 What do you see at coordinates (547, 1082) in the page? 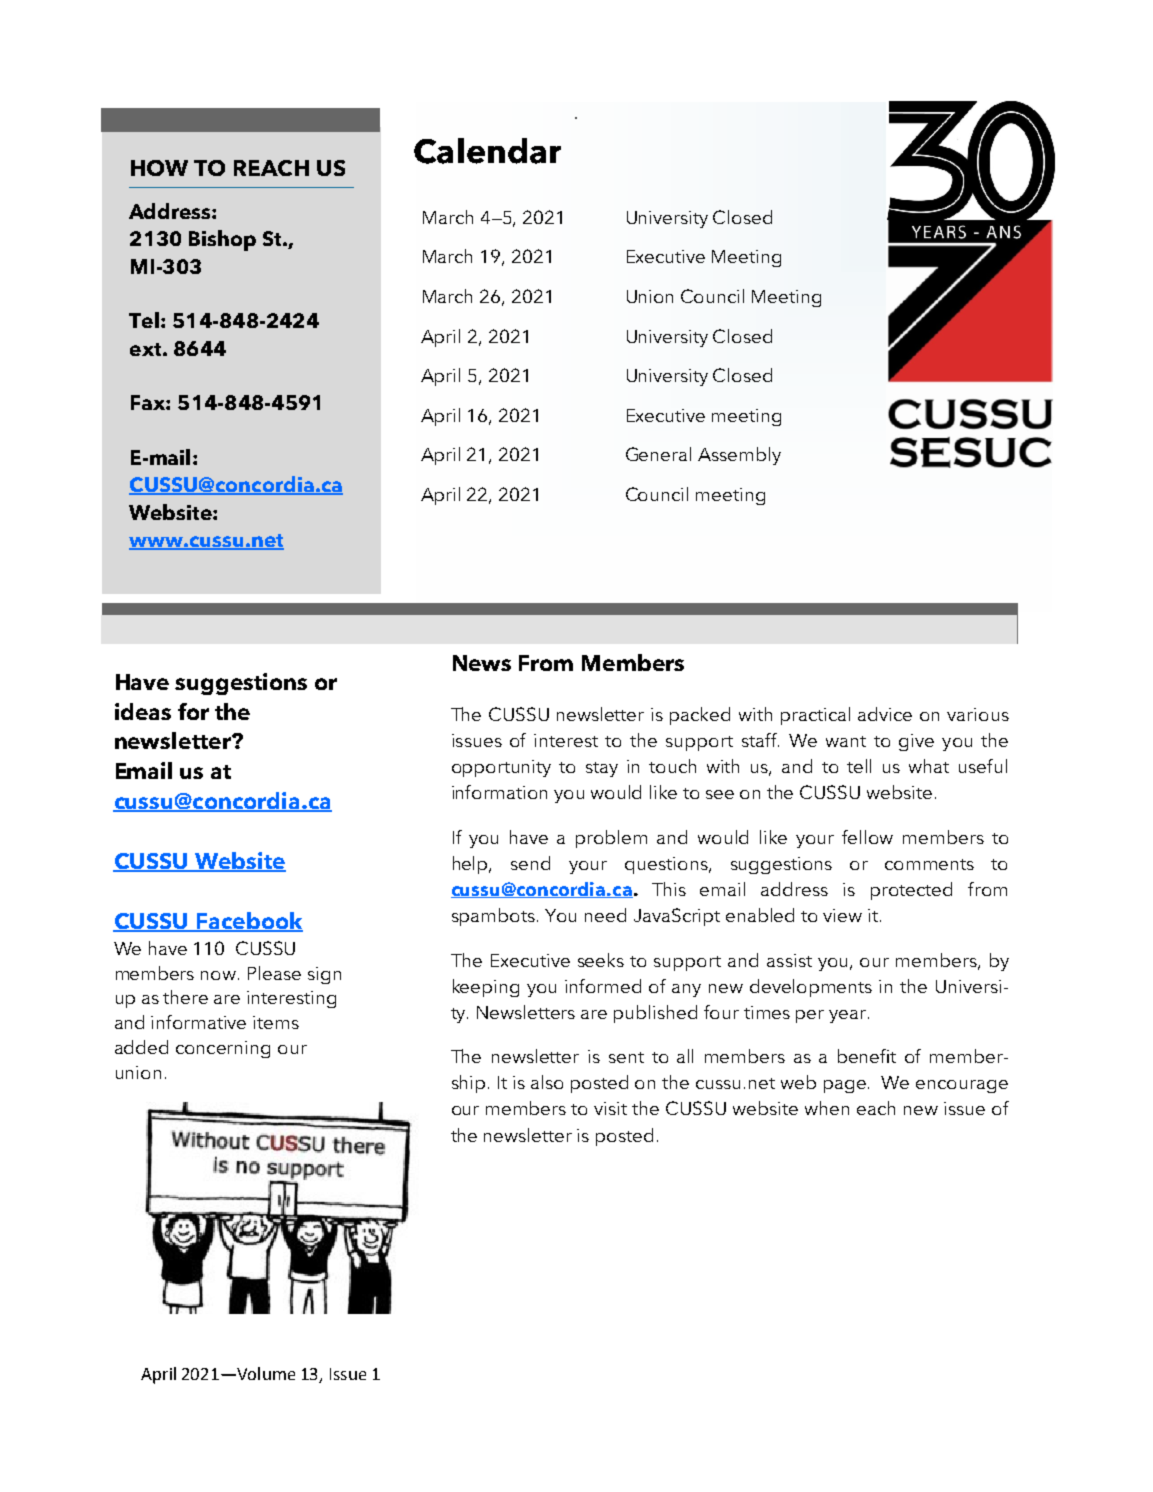
I see `also` at bounding box center [547, 1082].
